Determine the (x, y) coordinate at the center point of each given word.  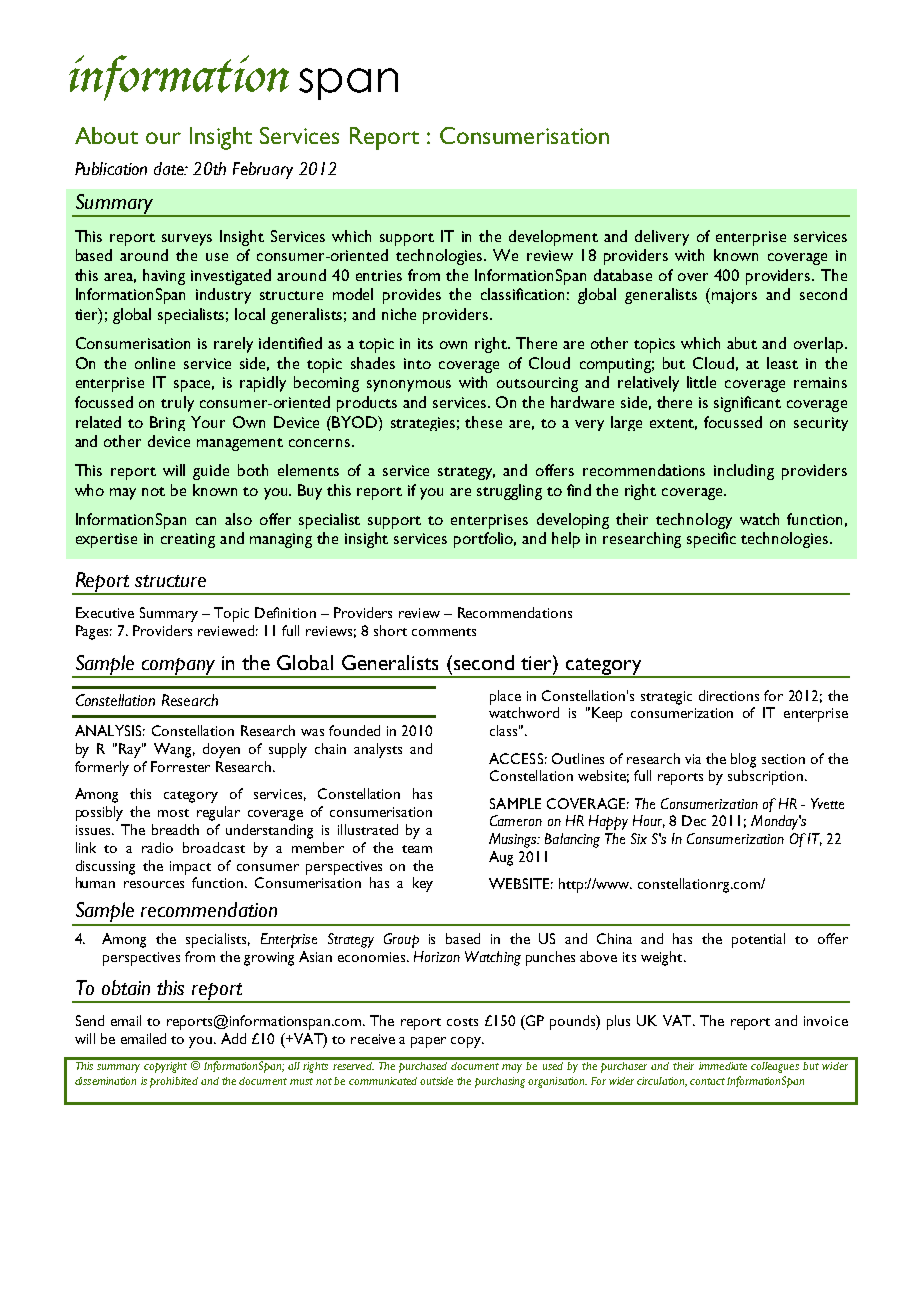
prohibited (174, 1082)
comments (444, 632)
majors (734, 296)
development (553, 238)
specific (711, 540)
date (170, 168)
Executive (105, 612)
